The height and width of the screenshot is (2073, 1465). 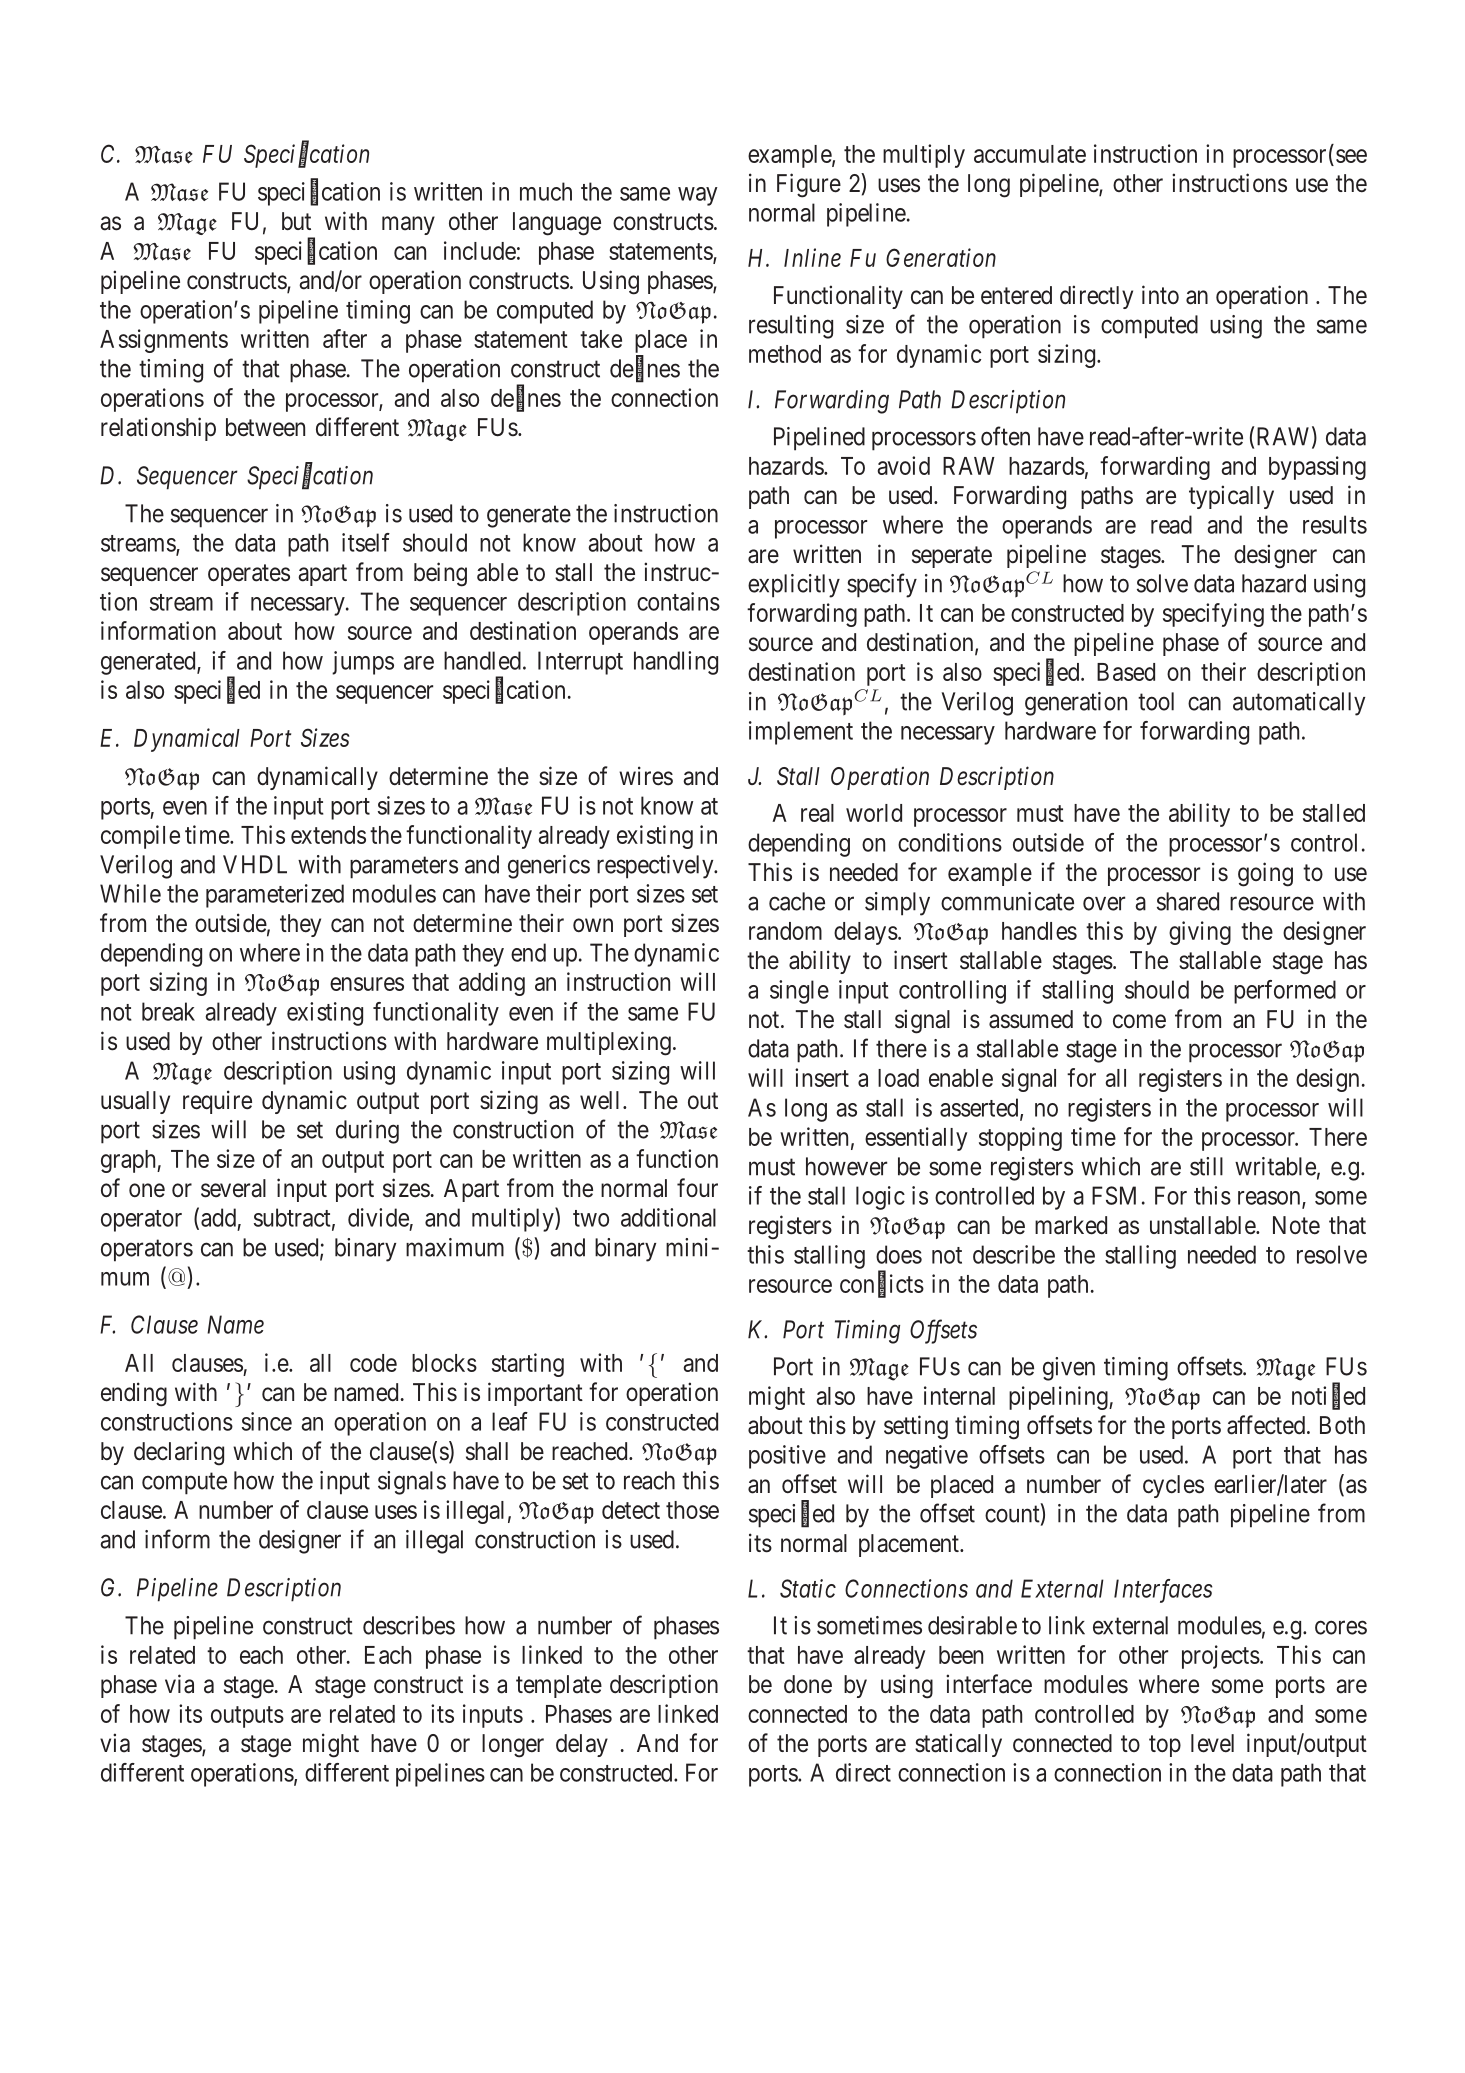 What do you see at coordinates (296, 221) in the screenshot?
I see `but` at bounding box center [296, 221].
